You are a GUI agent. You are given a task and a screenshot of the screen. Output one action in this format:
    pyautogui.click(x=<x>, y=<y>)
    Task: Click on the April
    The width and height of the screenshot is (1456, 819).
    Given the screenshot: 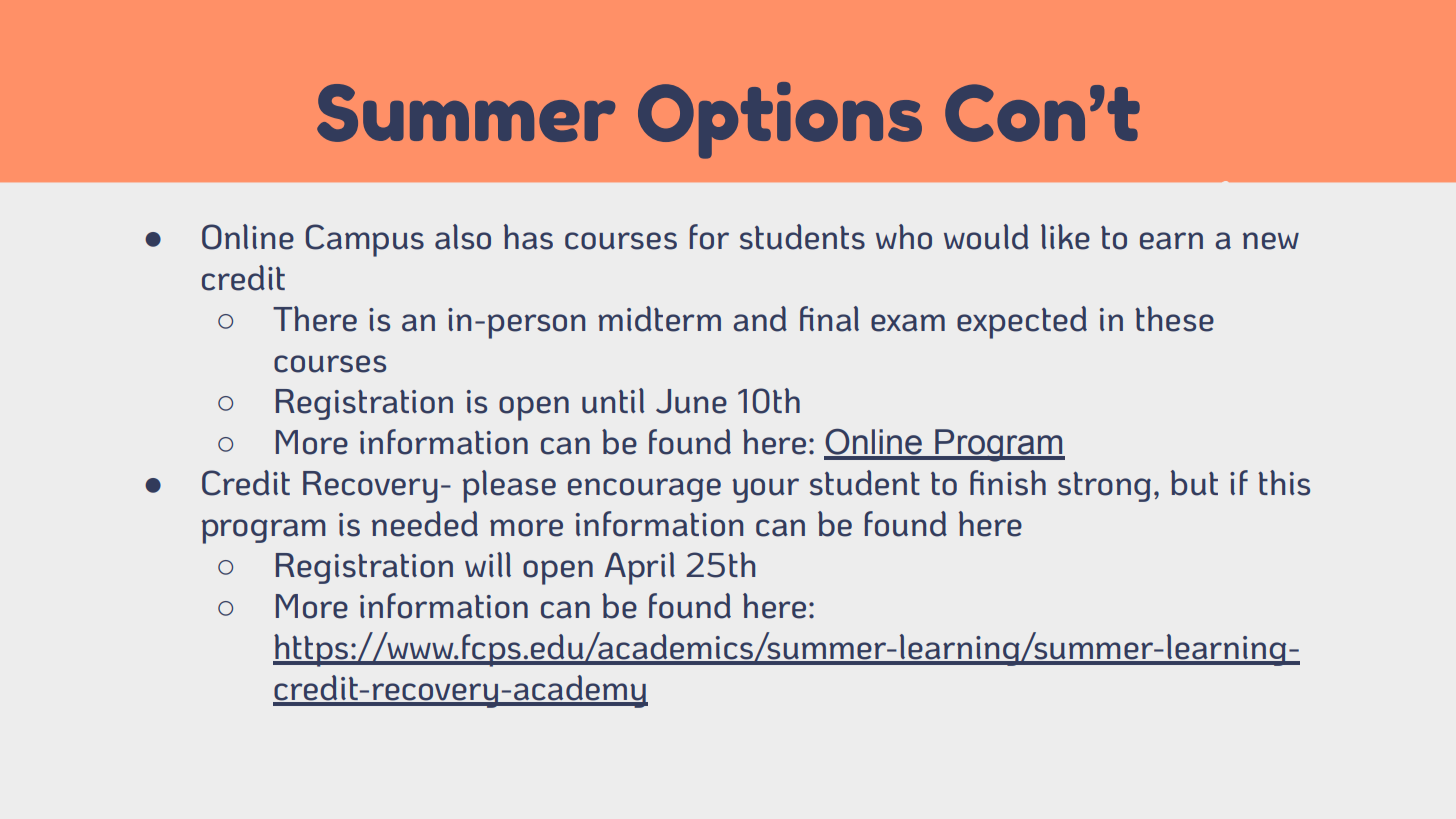 What is the action you would take?
    pyautogui.click(x=639, y=568)
